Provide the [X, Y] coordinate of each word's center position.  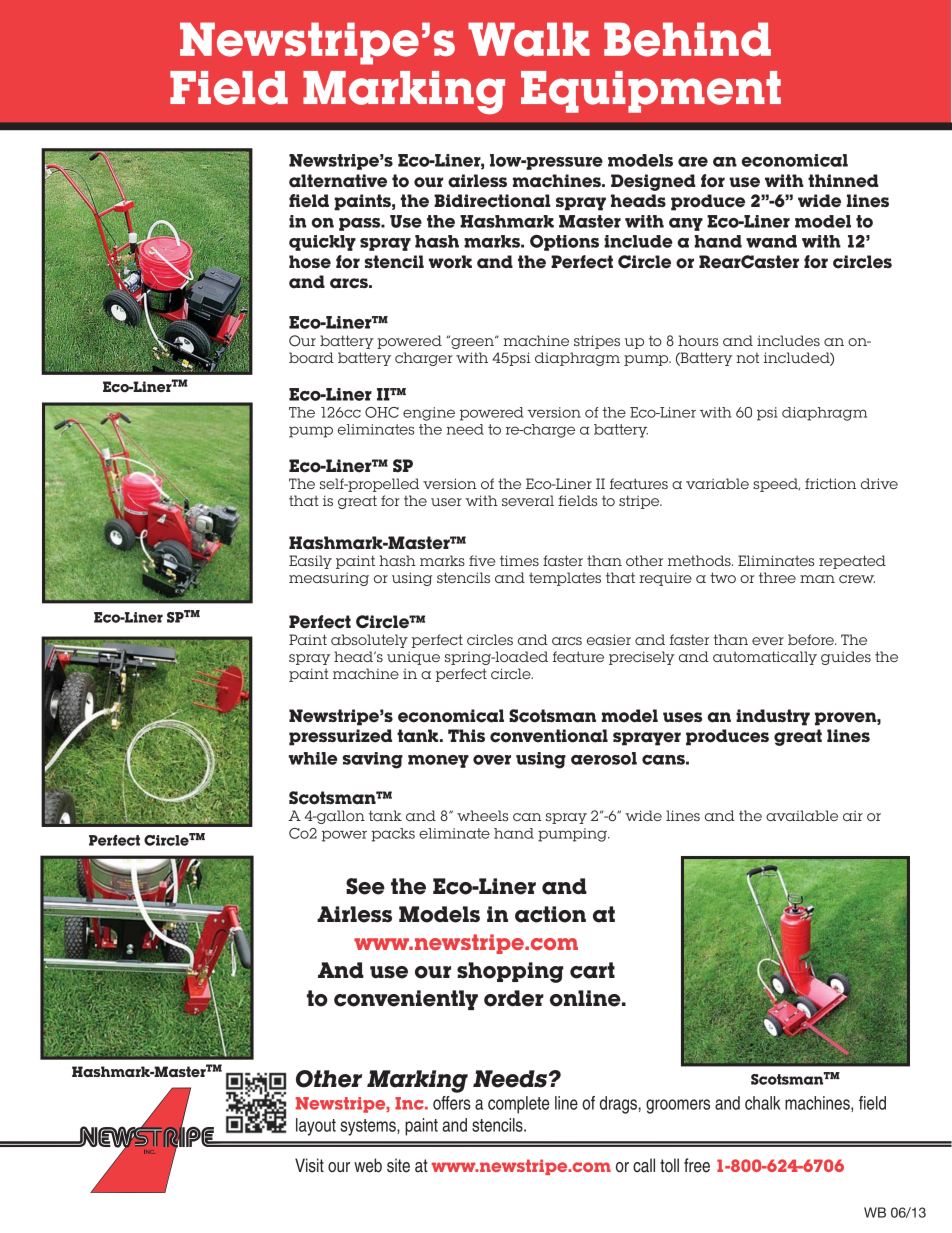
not [747, 357]
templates [565, 579]
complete [519, 1105]
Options [564, 243]
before [812, 639]
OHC [382, 412]
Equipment [651, 92]
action [550, 914]
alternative [338, 181]
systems [369, 1127]
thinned [843, 181]
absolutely [369, 641]
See [365, 886]
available [802, 815]
